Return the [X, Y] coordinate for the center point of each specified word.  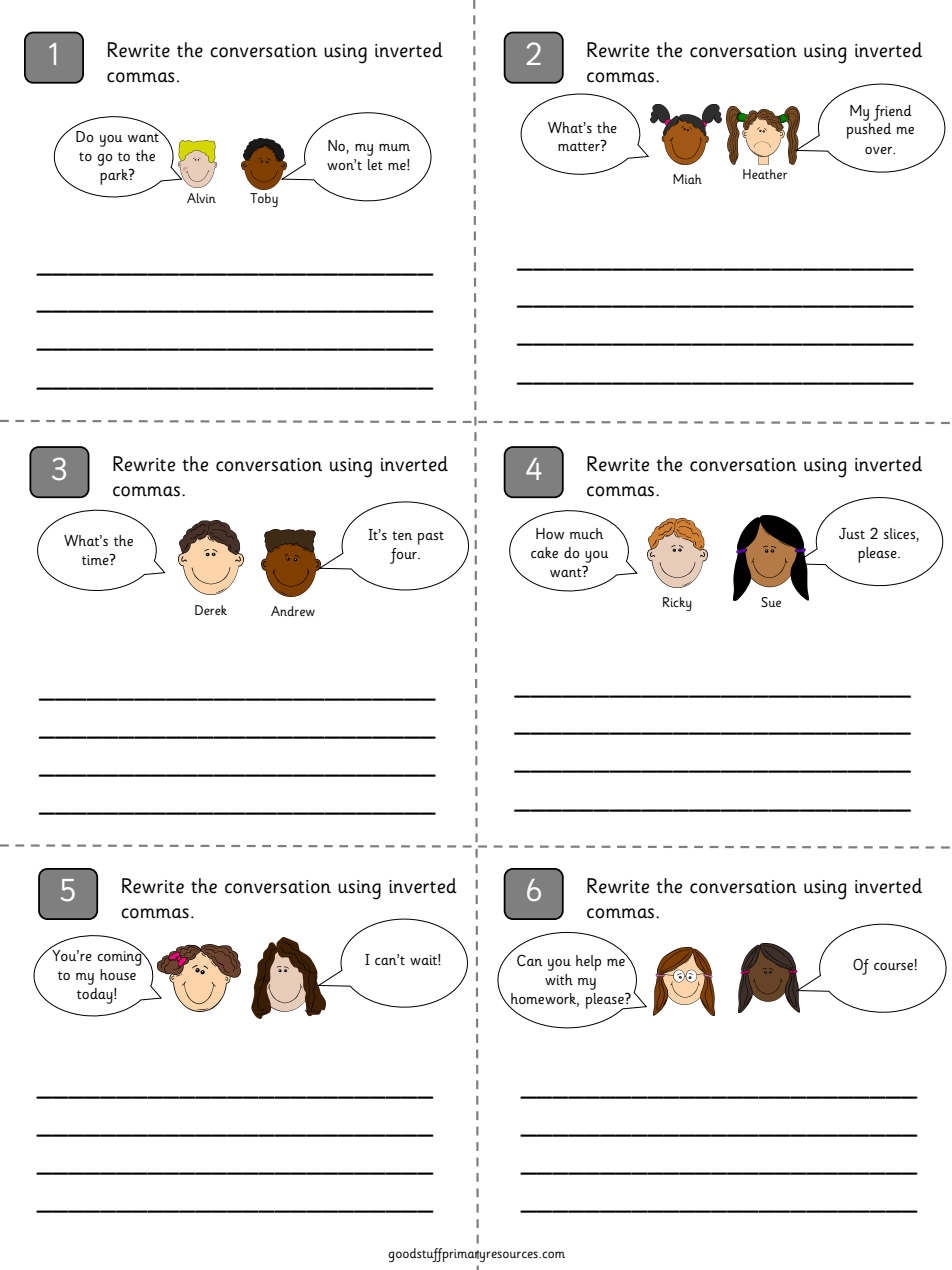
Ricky [677, 604]
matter [580, 146]
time [96, 559]
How [550, 533]
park [115, 177]
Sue [771, 602]
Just [852, 533]
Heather [765, 174]
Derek [211, 610]
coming [120, 957]
